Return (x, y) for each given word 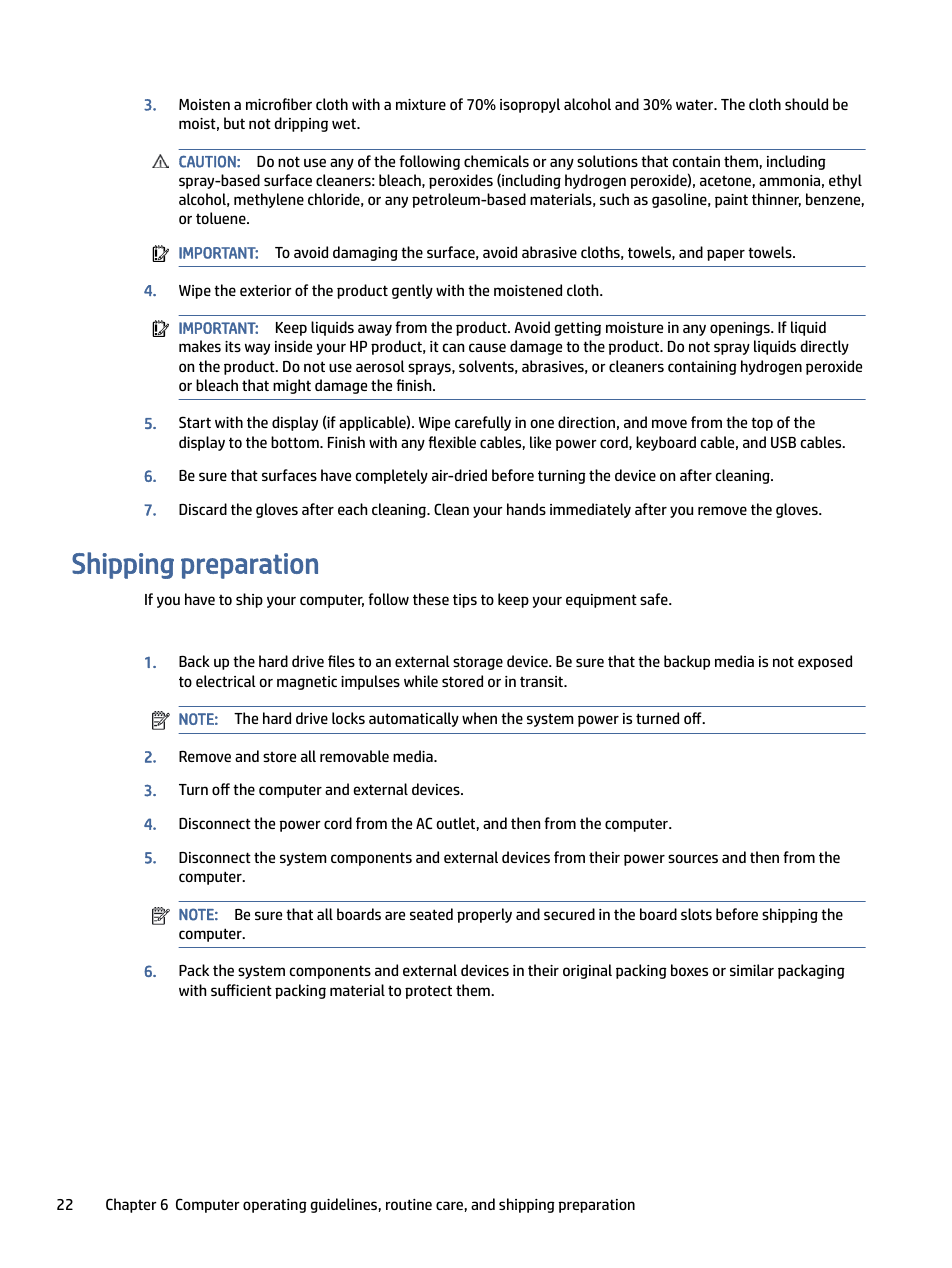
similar (752, 970)
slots (696, 914)
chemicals (496, 161)
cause (487, 347)
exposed (825, 662)
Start (195, 422)
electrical (226, 681)
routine (409, 1204)
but (234, 123)
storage (478, 663)
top (762, 424)
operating (275, 1206)
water (696, 104)
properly (484, 915)
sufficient (241, 990)
